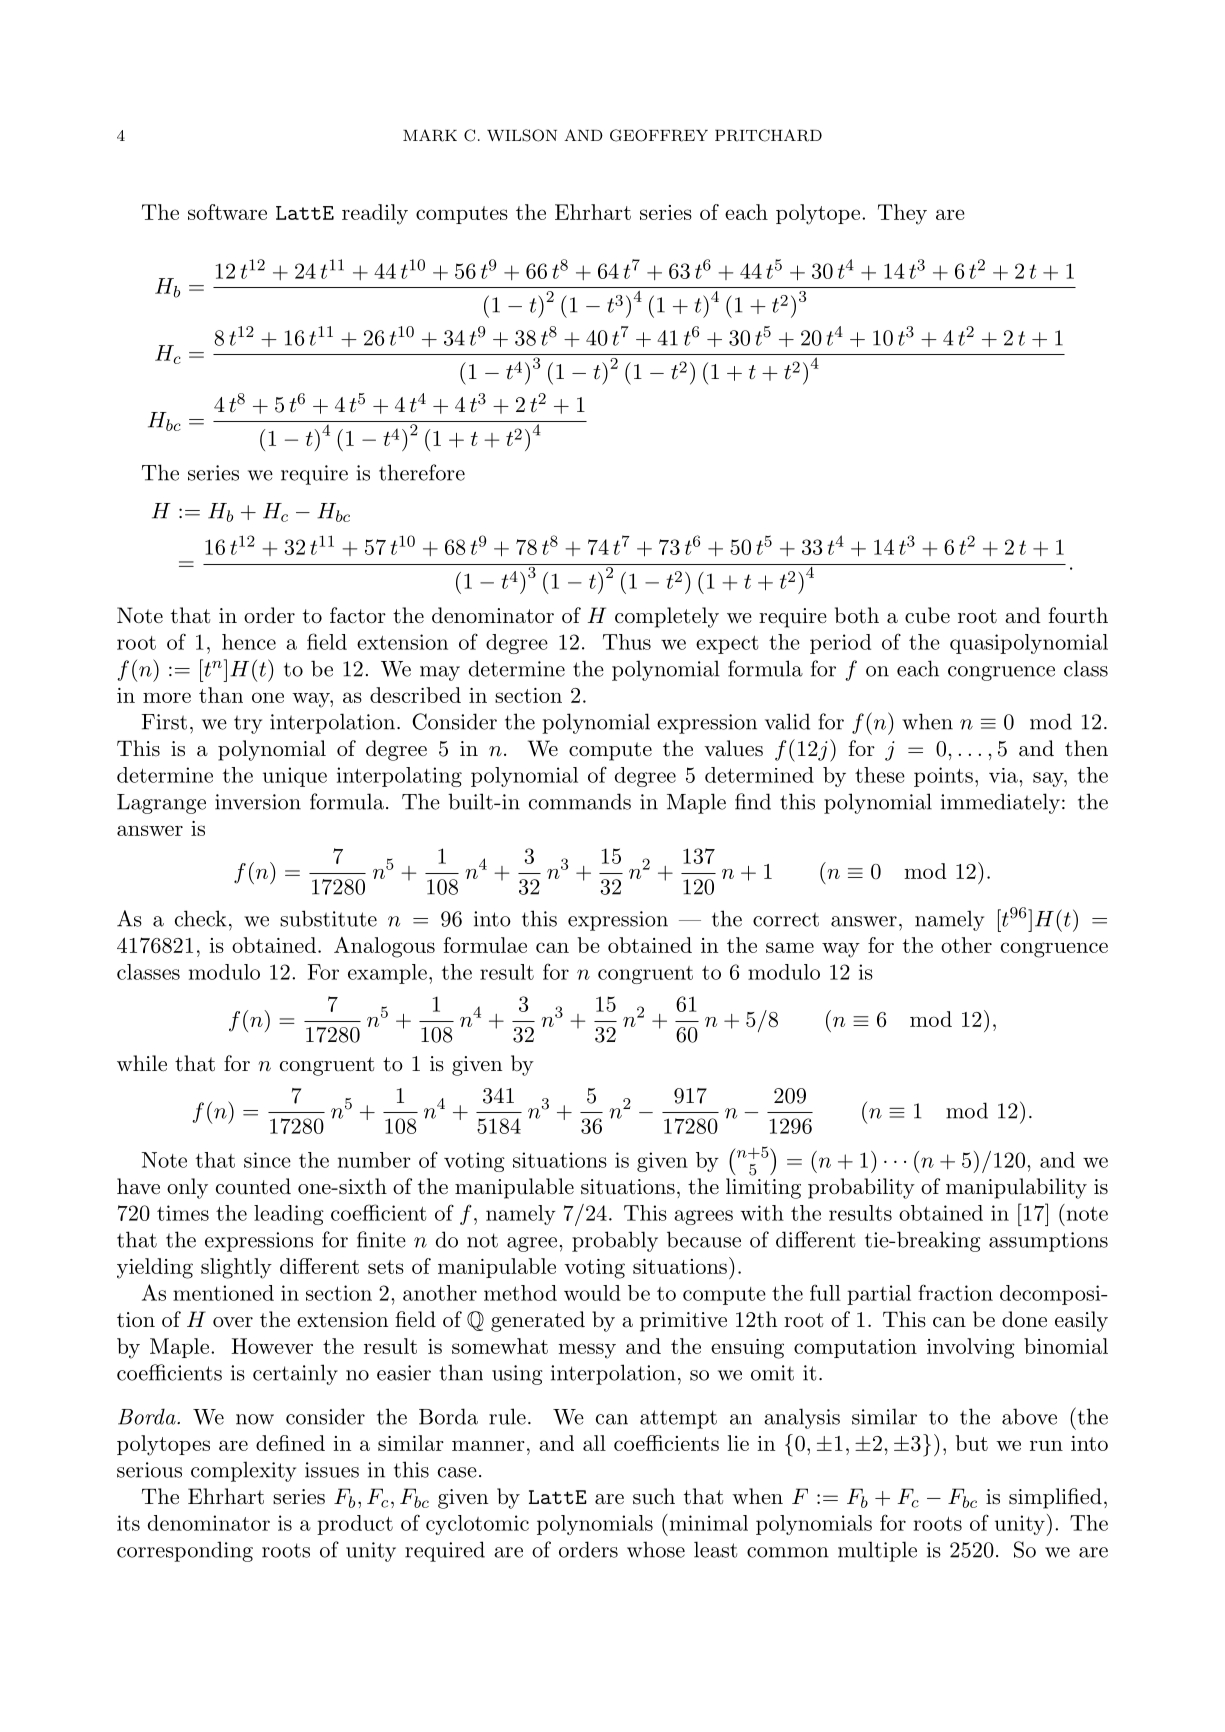 The image size is (1225, 1732). What do you see at coordinates (1055, 1498) in the screenshot?
I see `simplified` at bounding box center [1055, 1498].
